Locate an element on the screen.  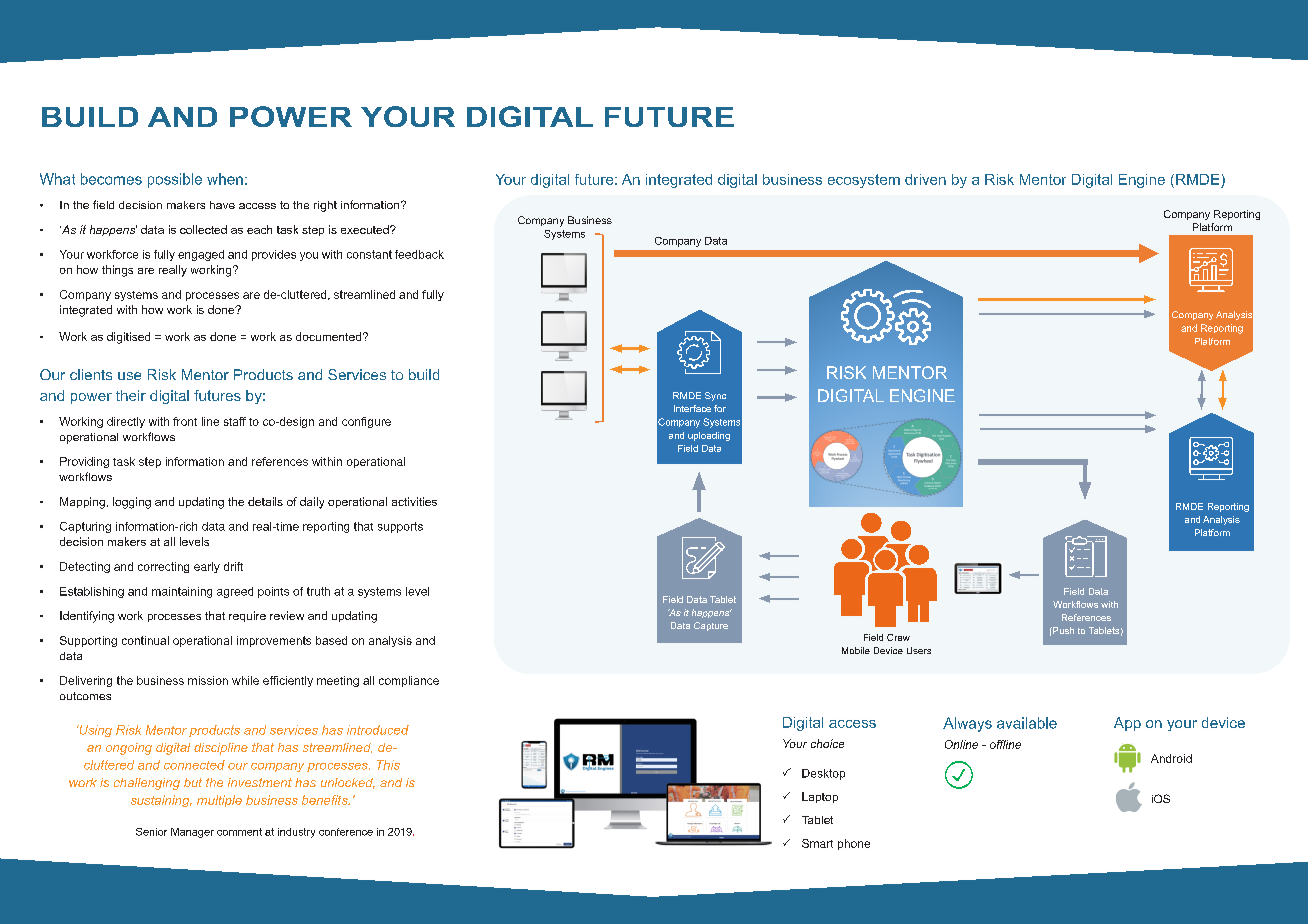
logging is located at coordinates (132, 503).
